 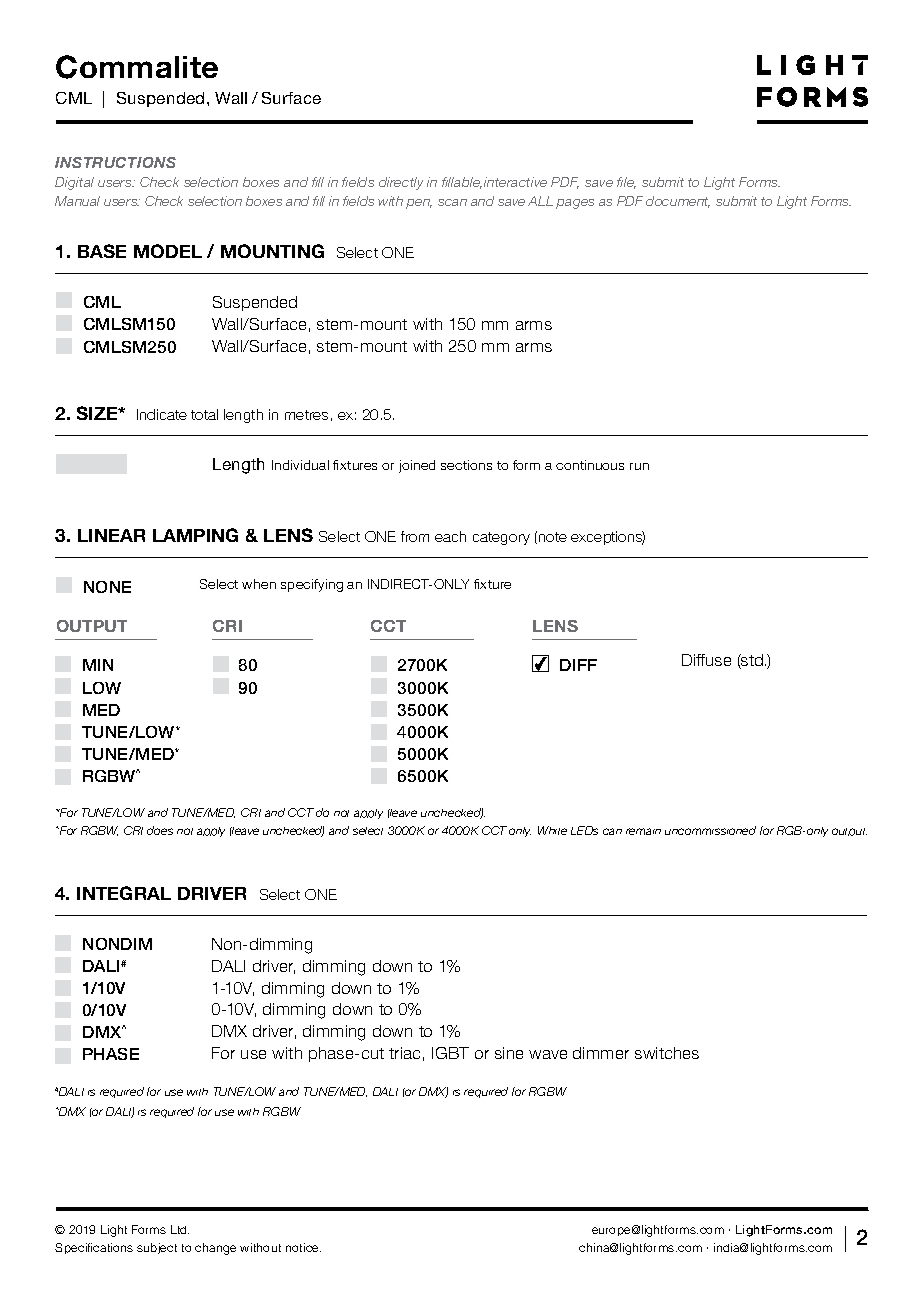 What do you see at coordinates (312, 585) in the screenshot?
I see `specifying` at bounding box center [312, 585].
